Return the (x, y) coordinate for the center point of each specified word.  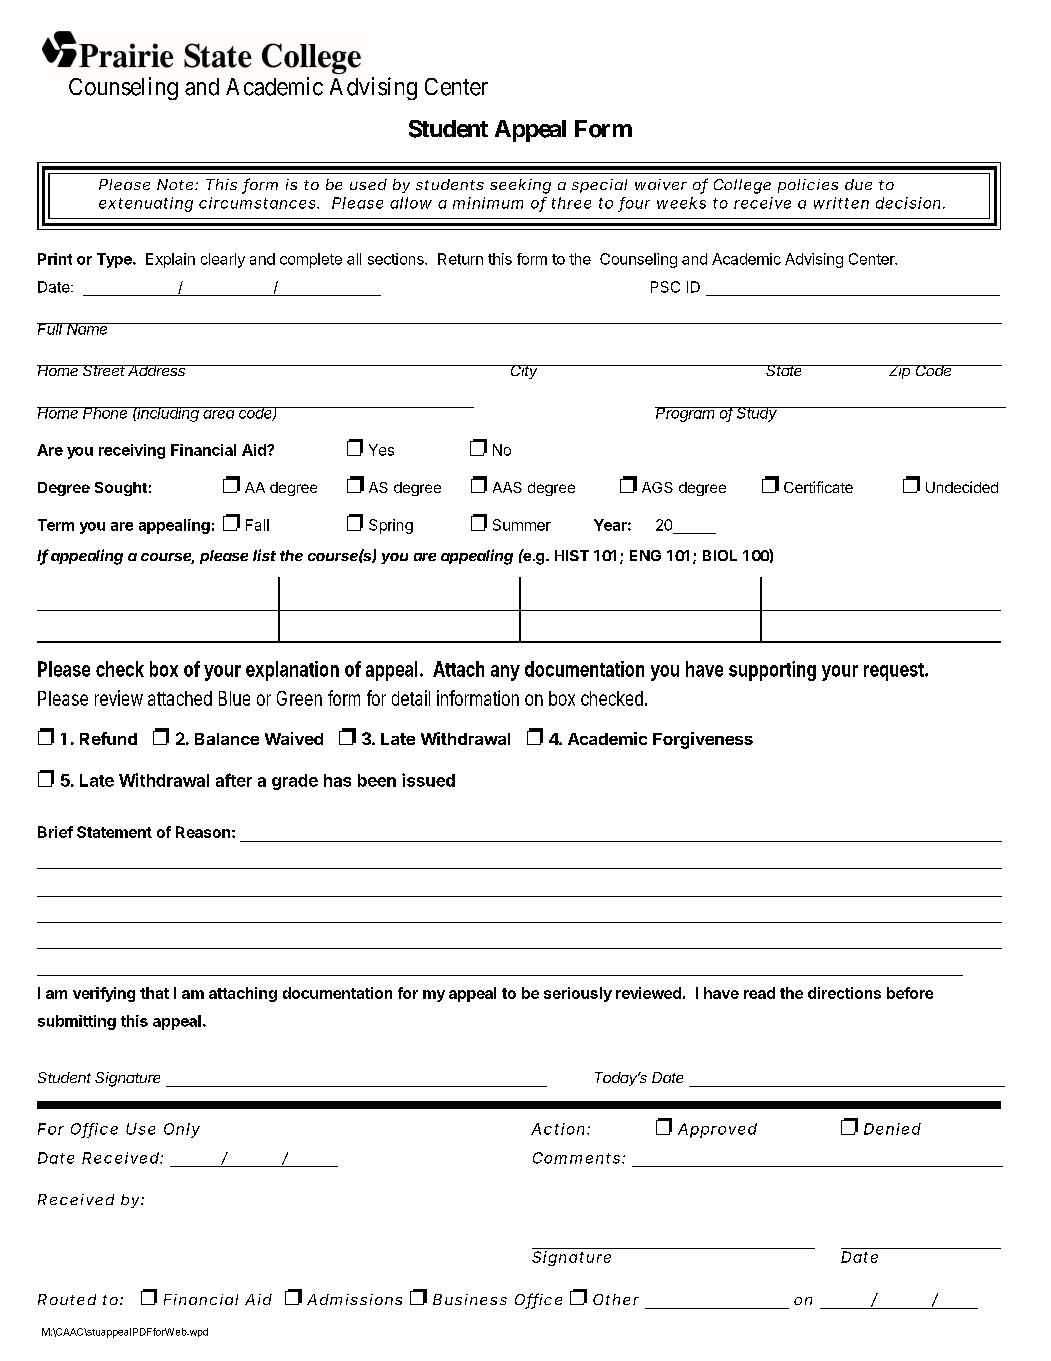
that (154, 993)
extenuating (146, 204)
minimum (488, 203)
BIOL (720, 555)
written (841, 203)
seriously (578, 994)
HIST (572, 555)
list (264, 555)
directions (844, 993)
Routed (67, 1299)
